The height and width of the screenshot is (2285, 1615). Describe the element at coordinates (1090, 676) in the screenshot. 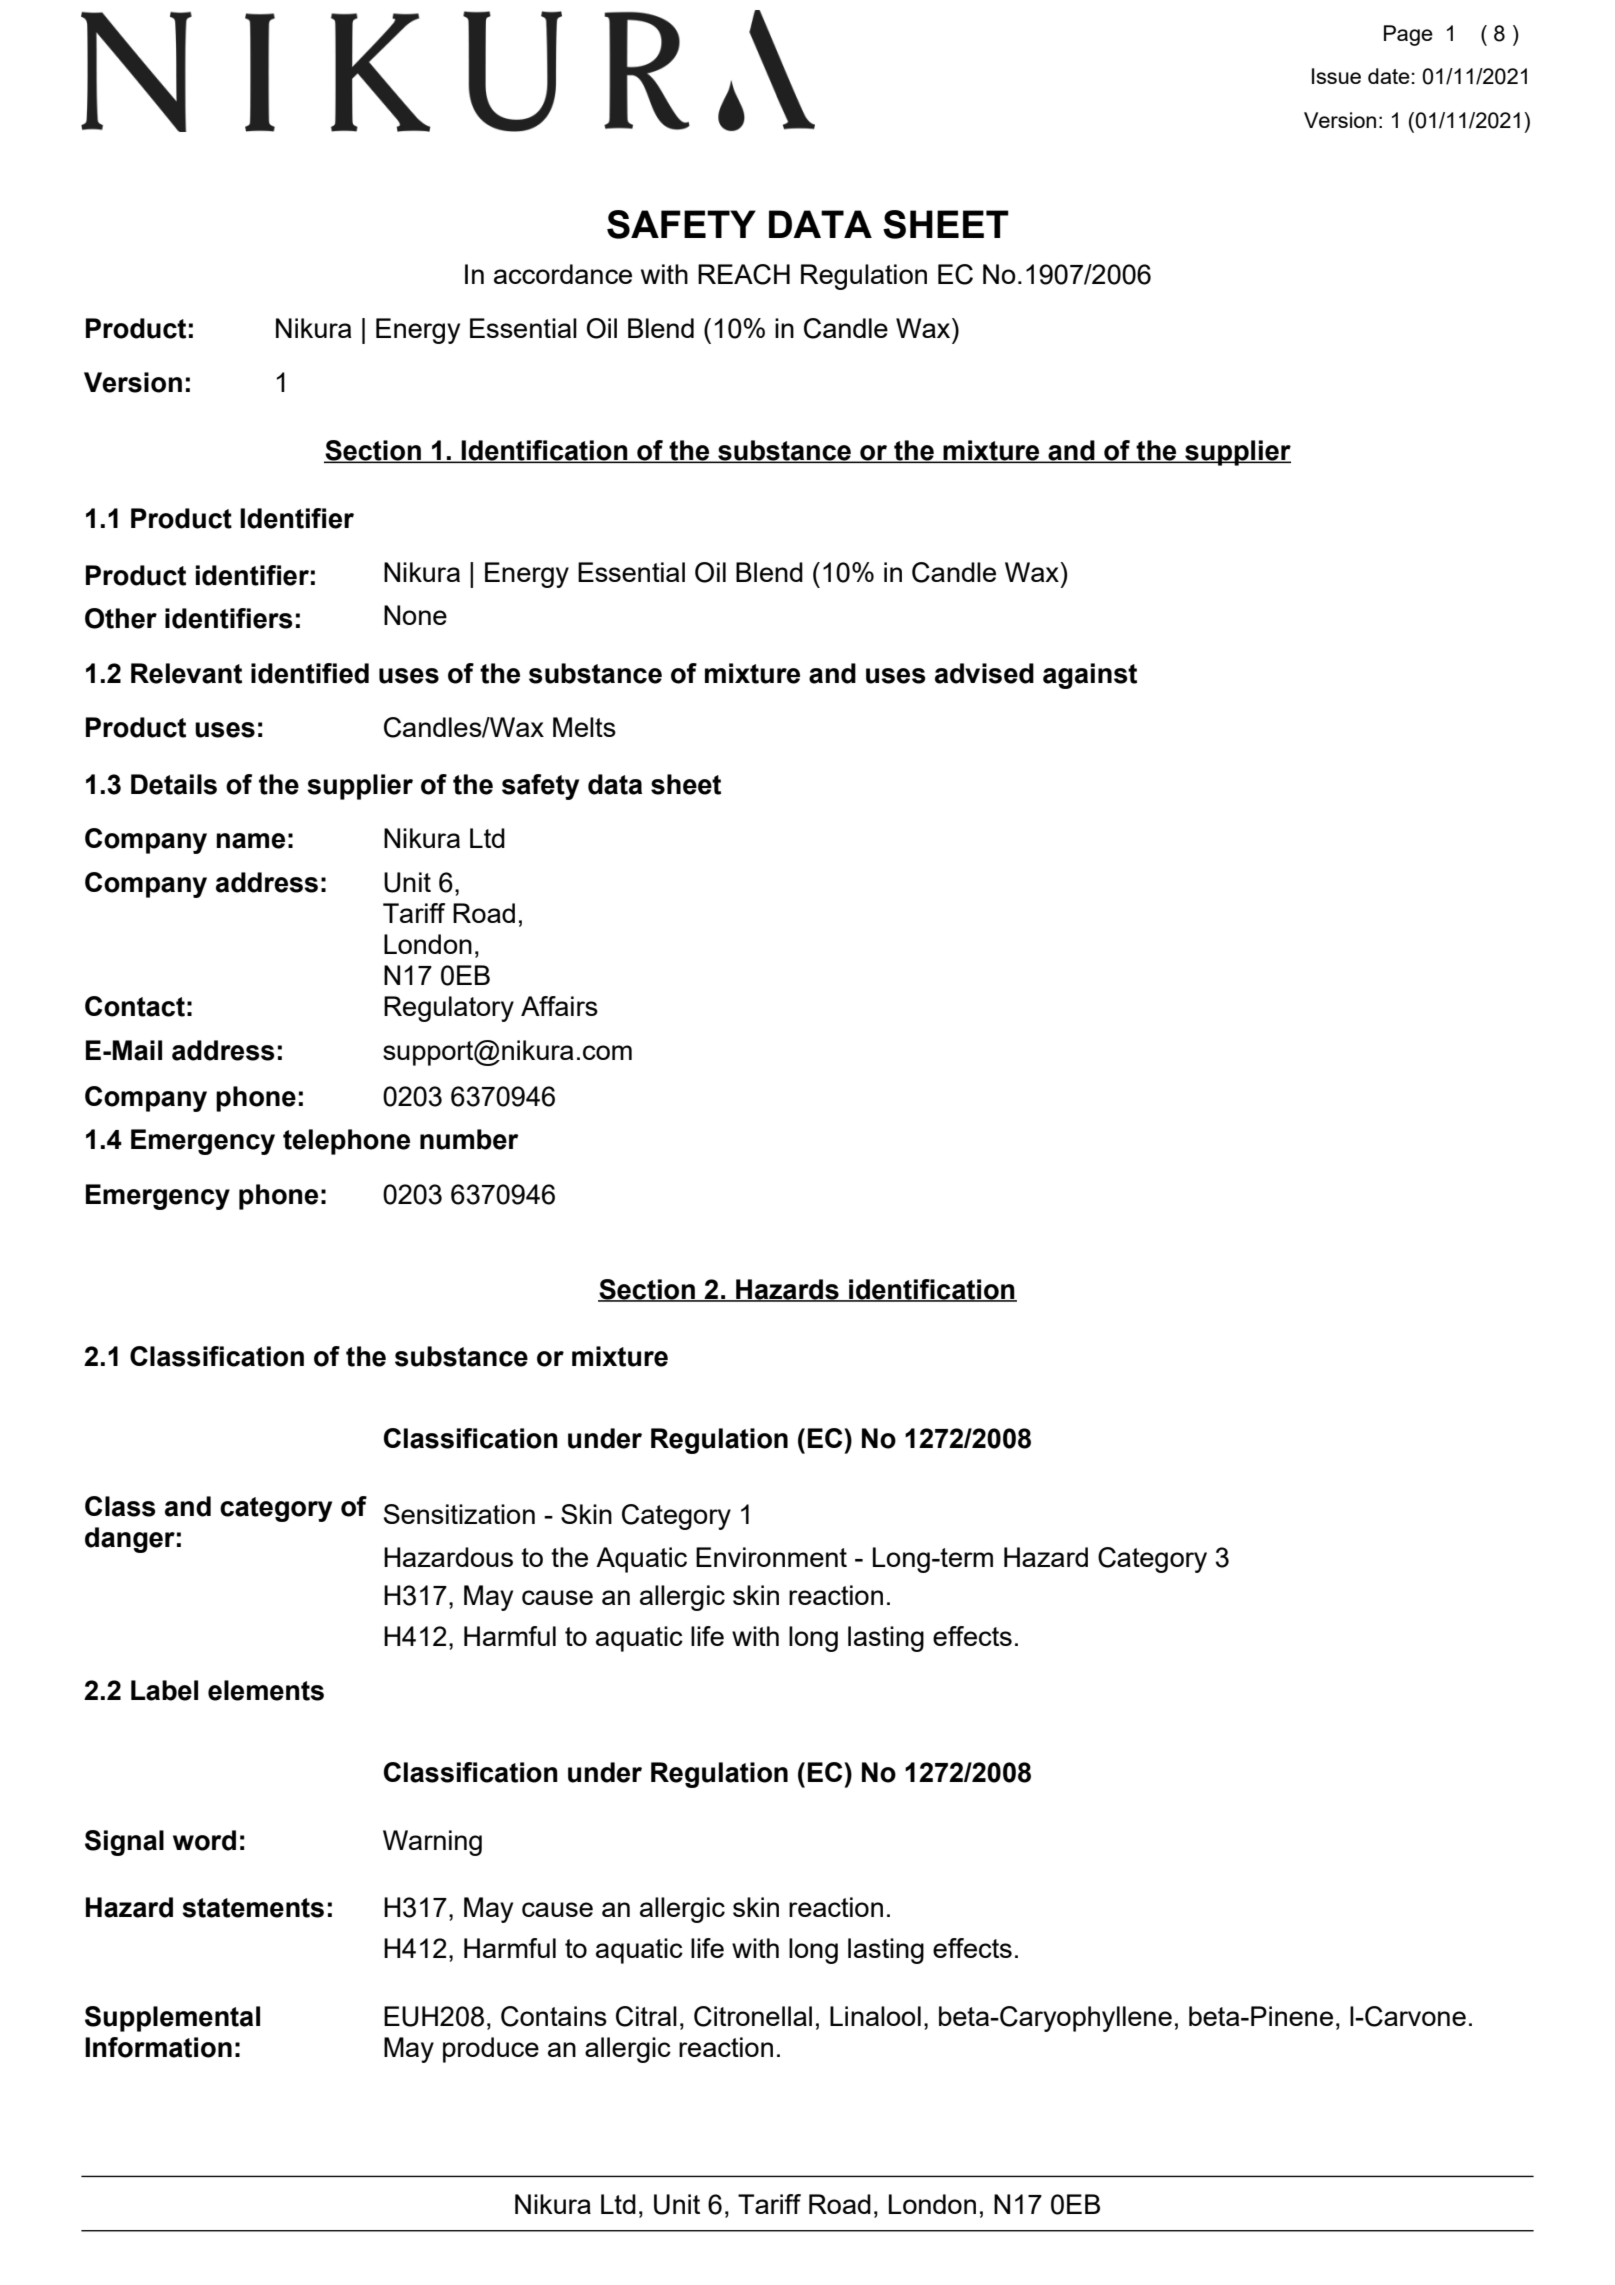

I see `against` at that location.
